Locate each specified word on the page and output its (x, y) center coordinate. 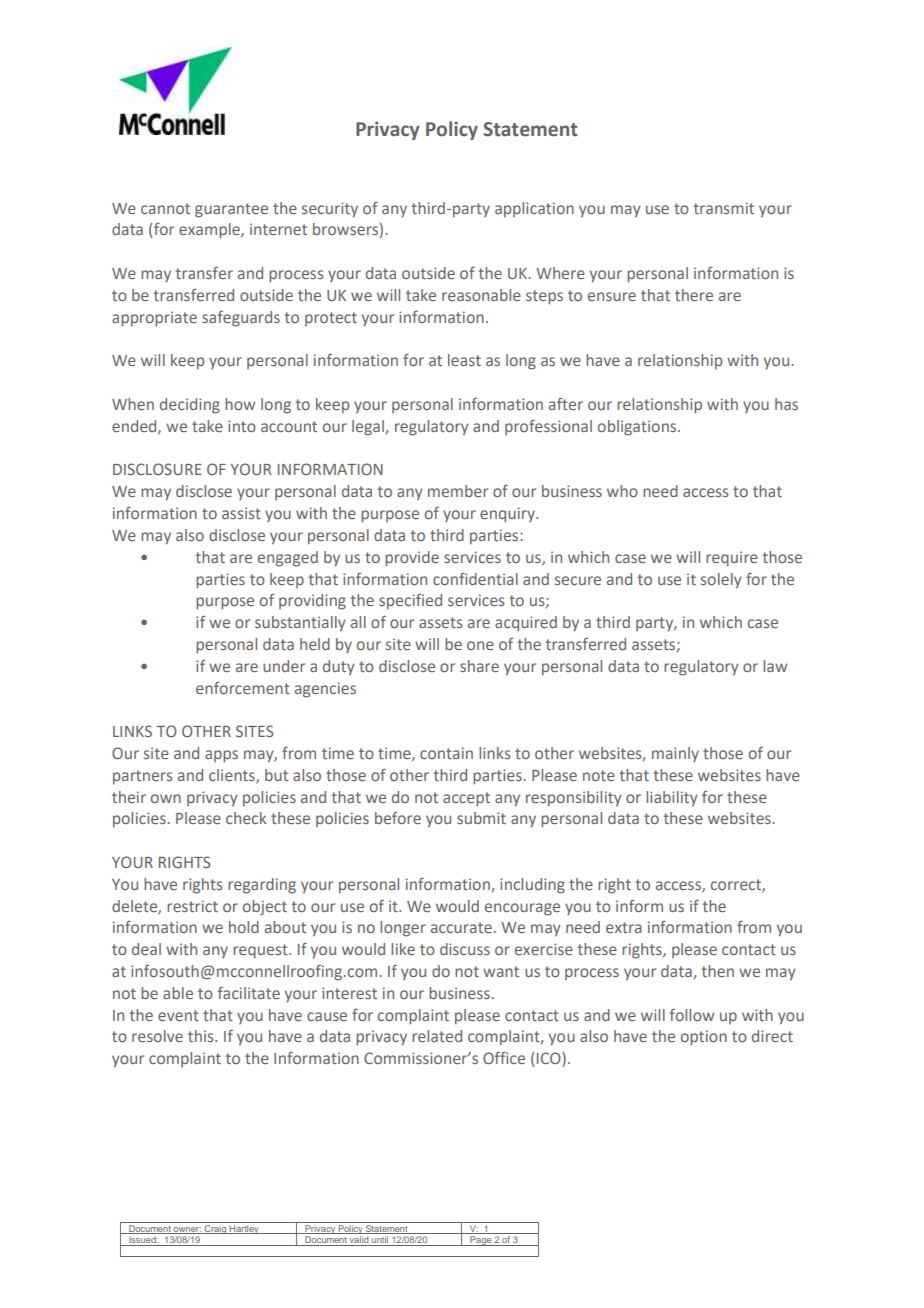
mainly (675, 754)
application (534, 210)
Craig (215, 1229)
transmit (724, 208)
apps (221, 756)
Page (480, 1241)
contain (446, 753)
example (210, 231)
